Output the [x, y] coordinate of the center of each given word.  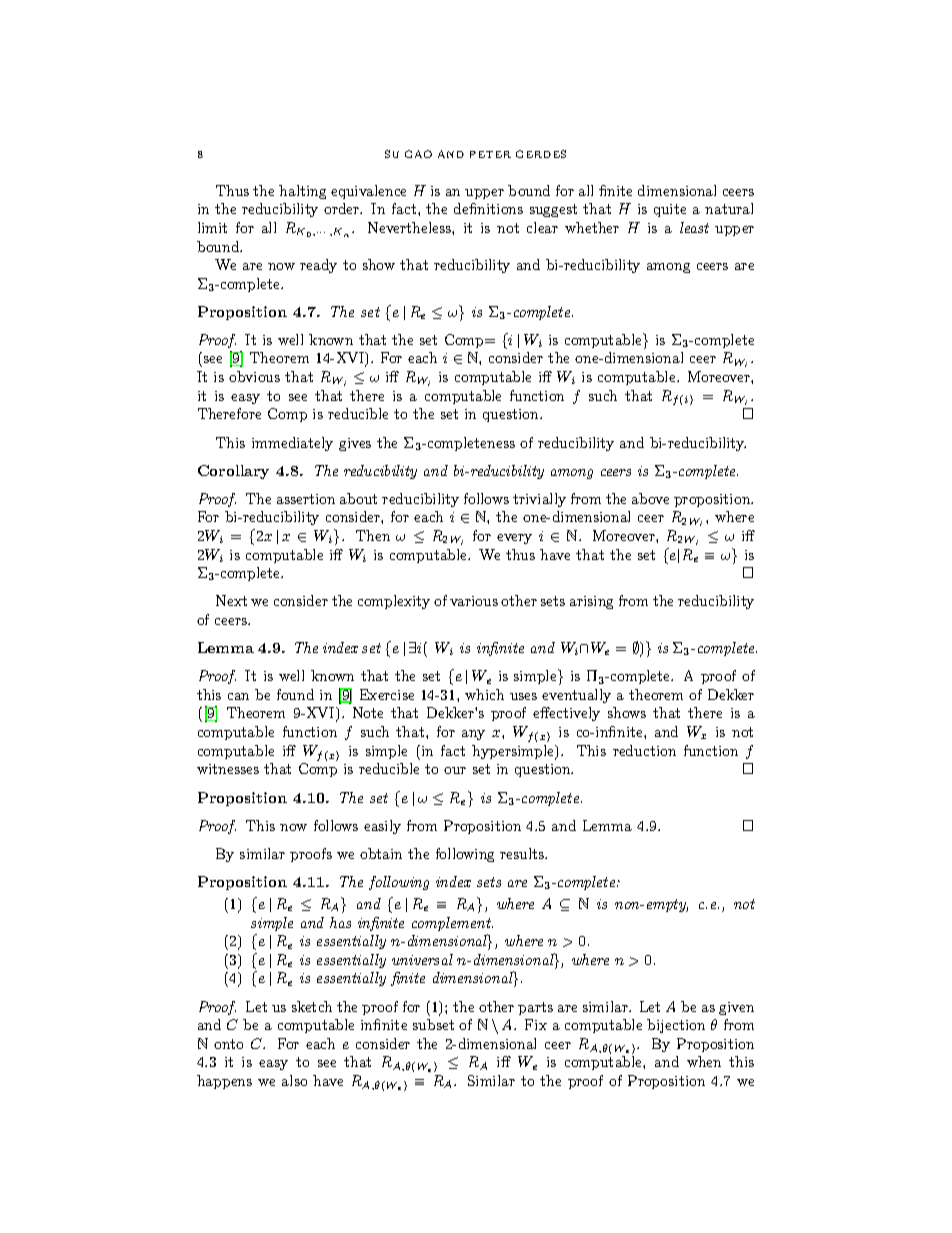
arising [591, 602]
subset [433, 1024]
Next [231, 600]
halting [302, 192]
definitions [488, 208]
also [294, 1080]
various [474, 601]
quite [670, 210]
